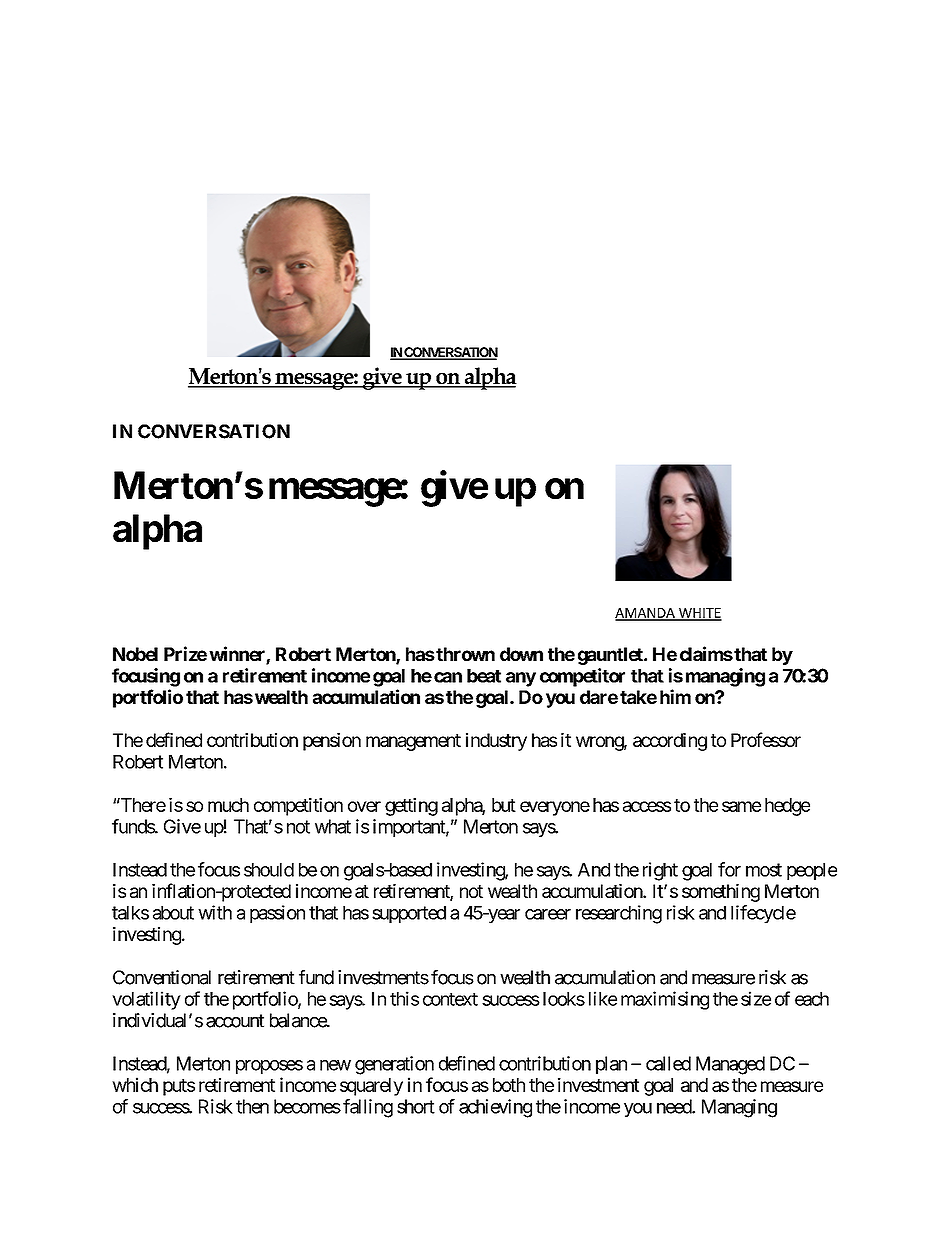 Image resolution: width=952 pixels, height=1233 pixels. Describe the element at coordinates (729, 869) in the document. I see `for` at that location.
